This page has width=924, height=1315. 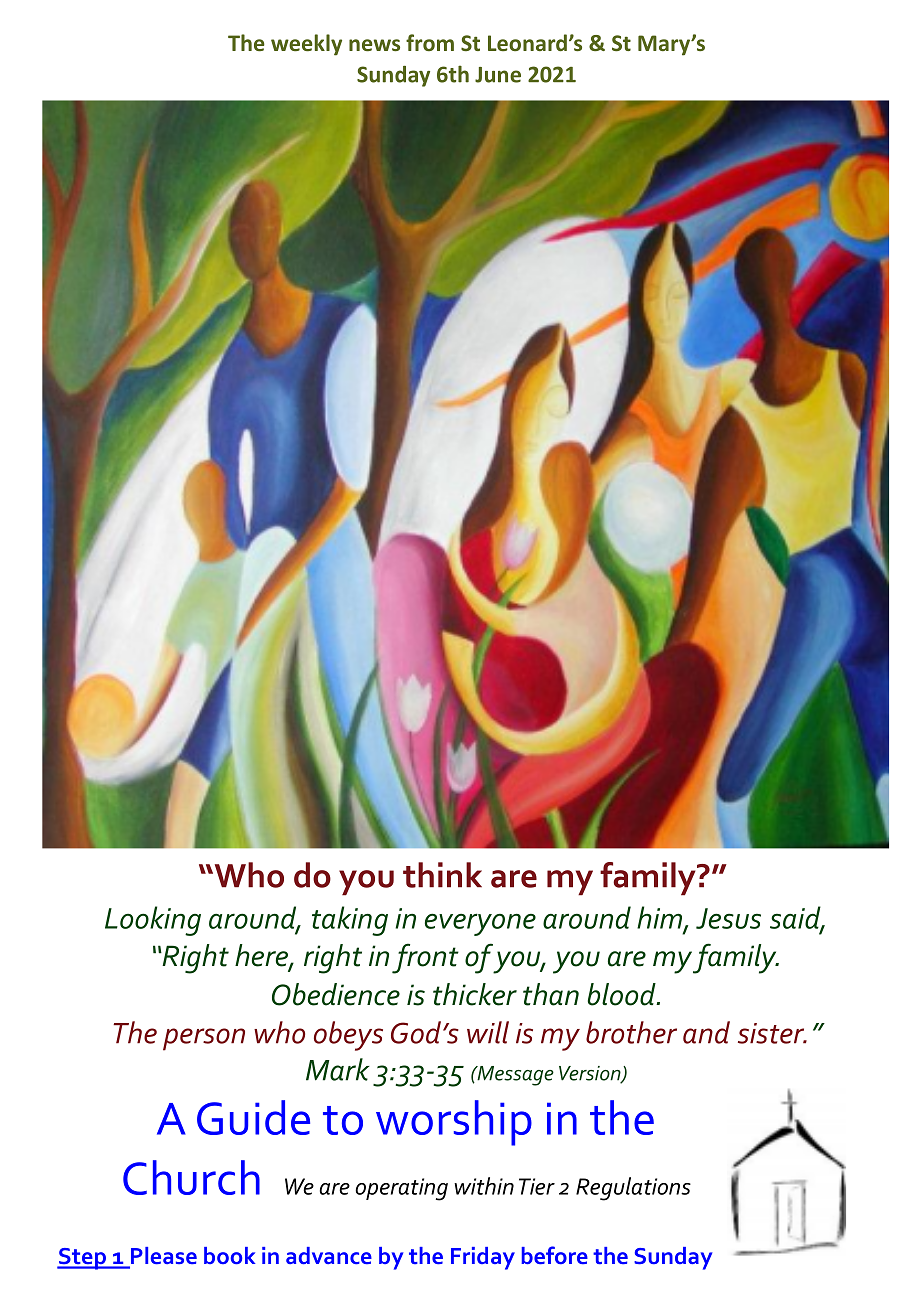 I want to click on weekly, so click(x=306, y=45).
